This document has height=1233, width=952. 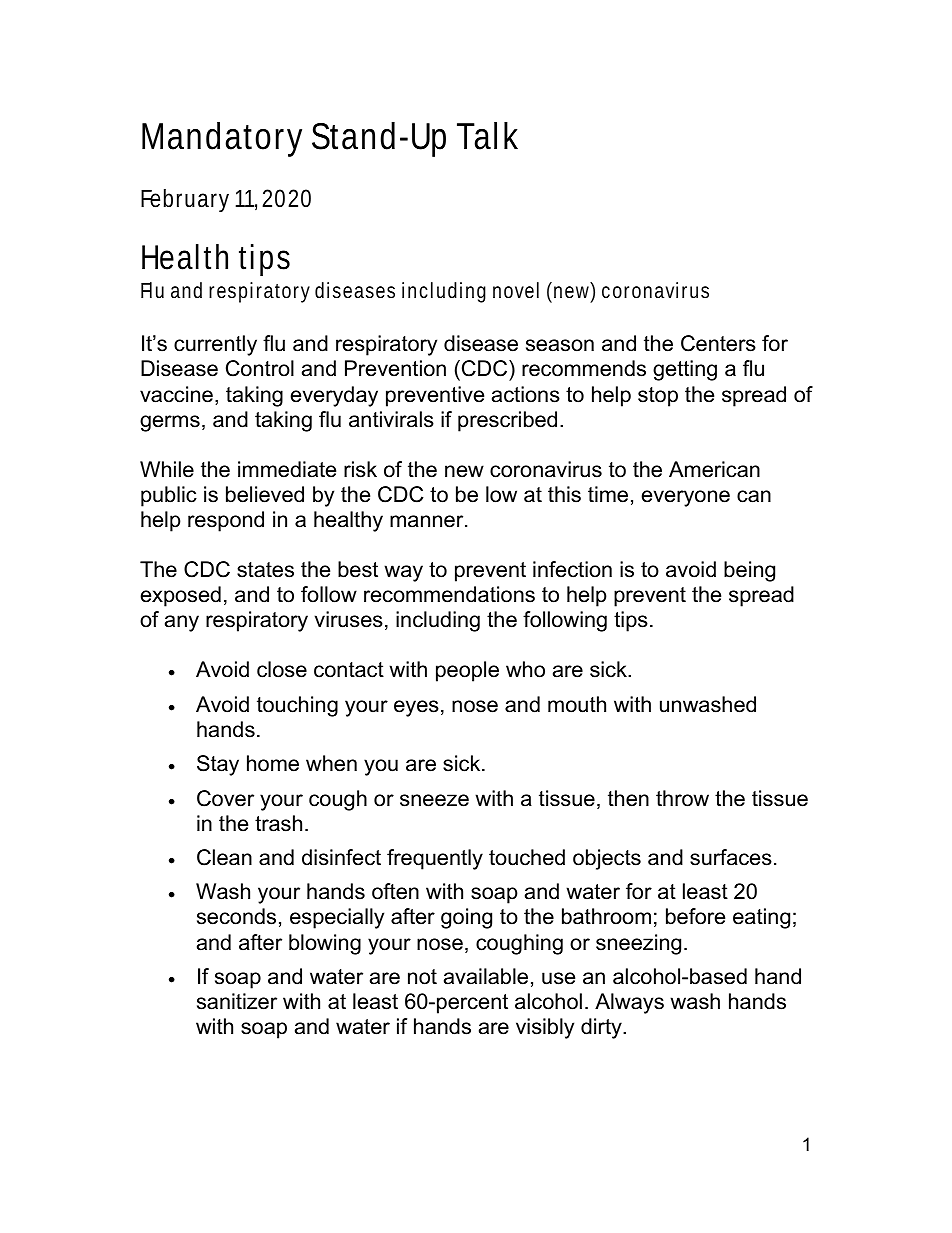 I want to click on sneeze, so click(x=434, y=800).
